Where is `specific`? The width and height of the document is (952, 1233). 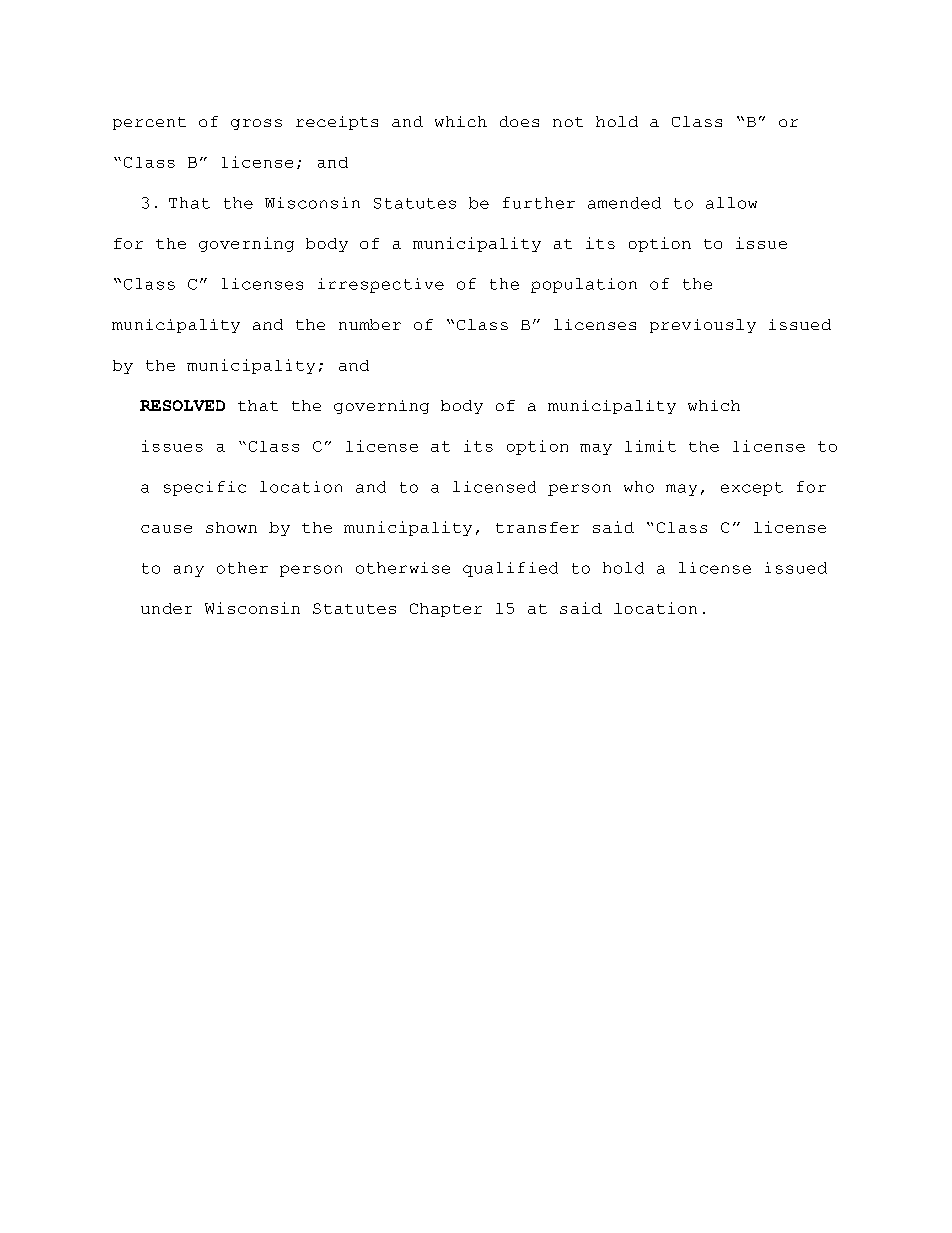
specific is located at coordinates (205, 488).
